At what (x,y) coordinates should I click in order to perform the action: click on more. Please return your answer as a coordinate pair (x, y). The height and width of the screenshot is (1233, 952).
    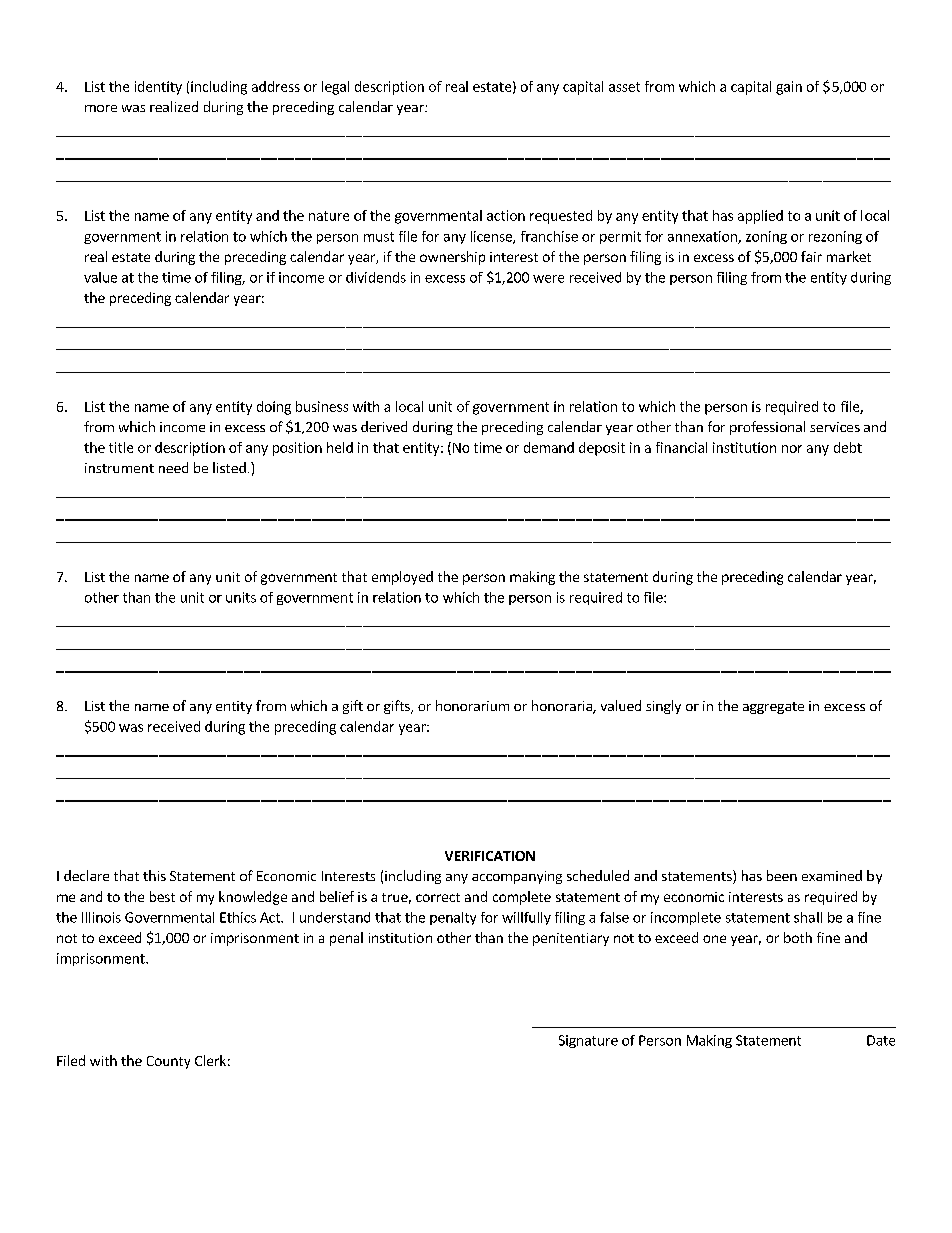
    Looking at the image, I should click on (101, 108).
